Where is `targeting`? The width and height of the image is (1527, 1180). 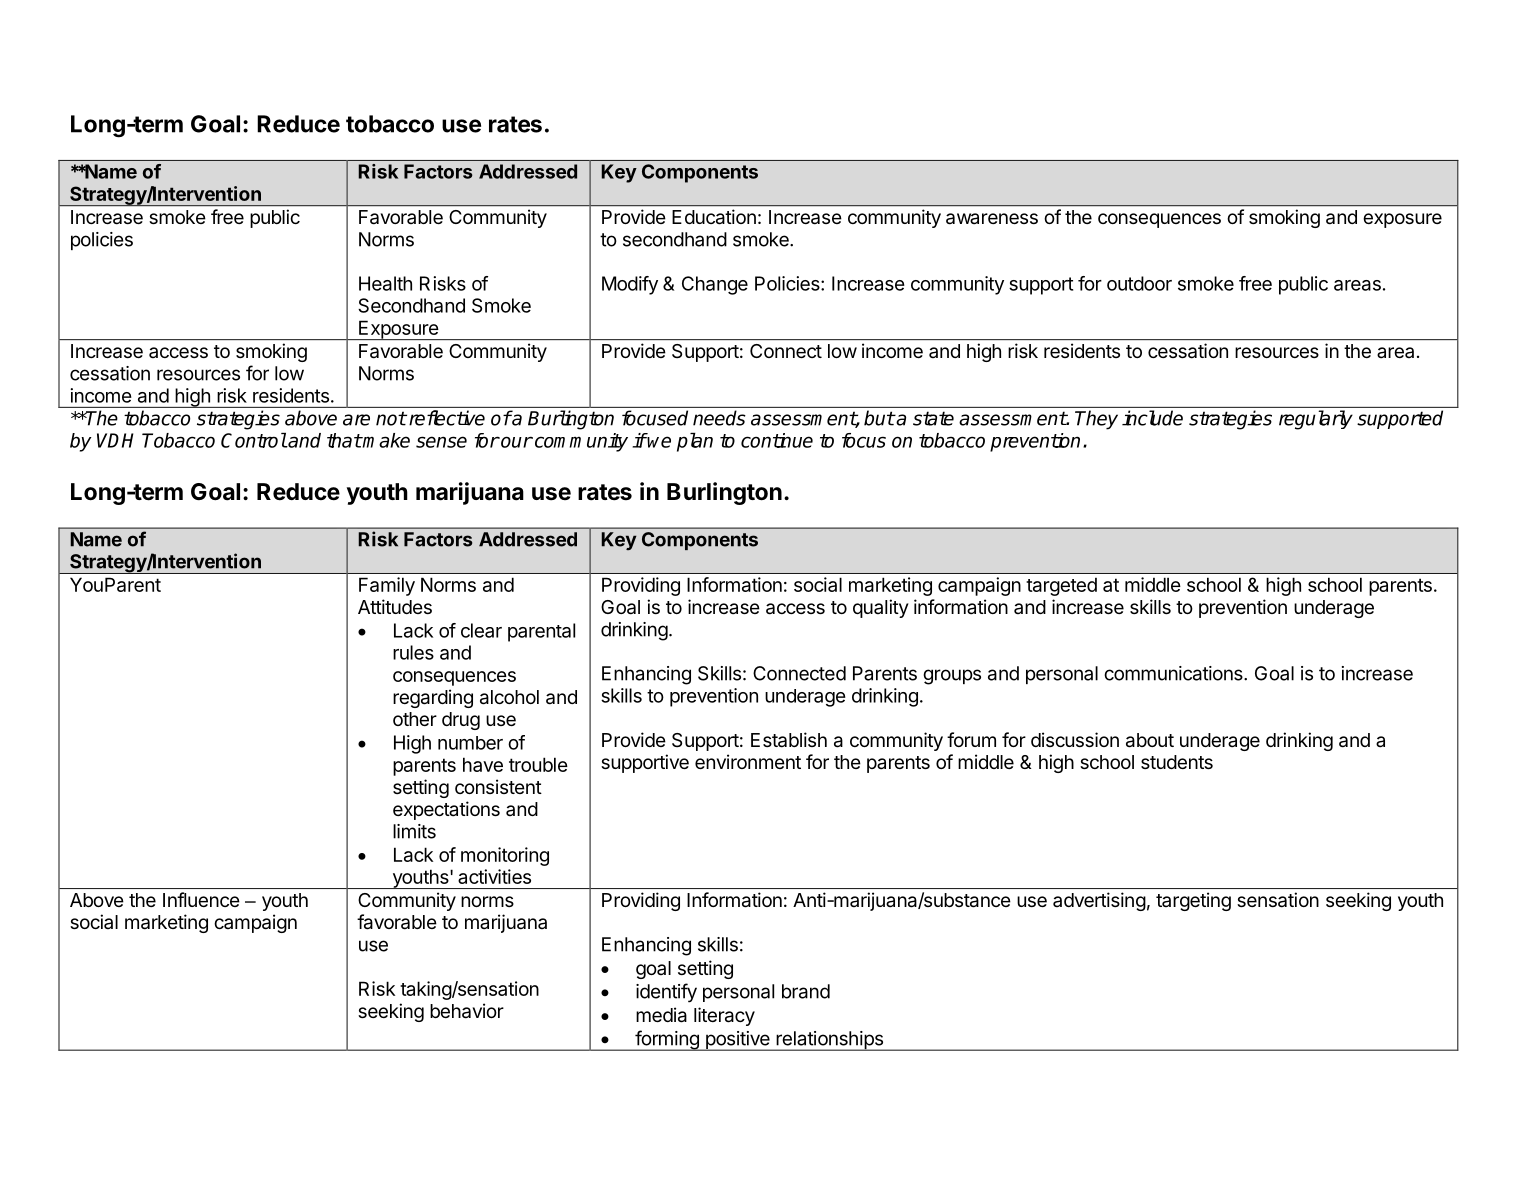
targeting is located at coordinates (1193, 901).
